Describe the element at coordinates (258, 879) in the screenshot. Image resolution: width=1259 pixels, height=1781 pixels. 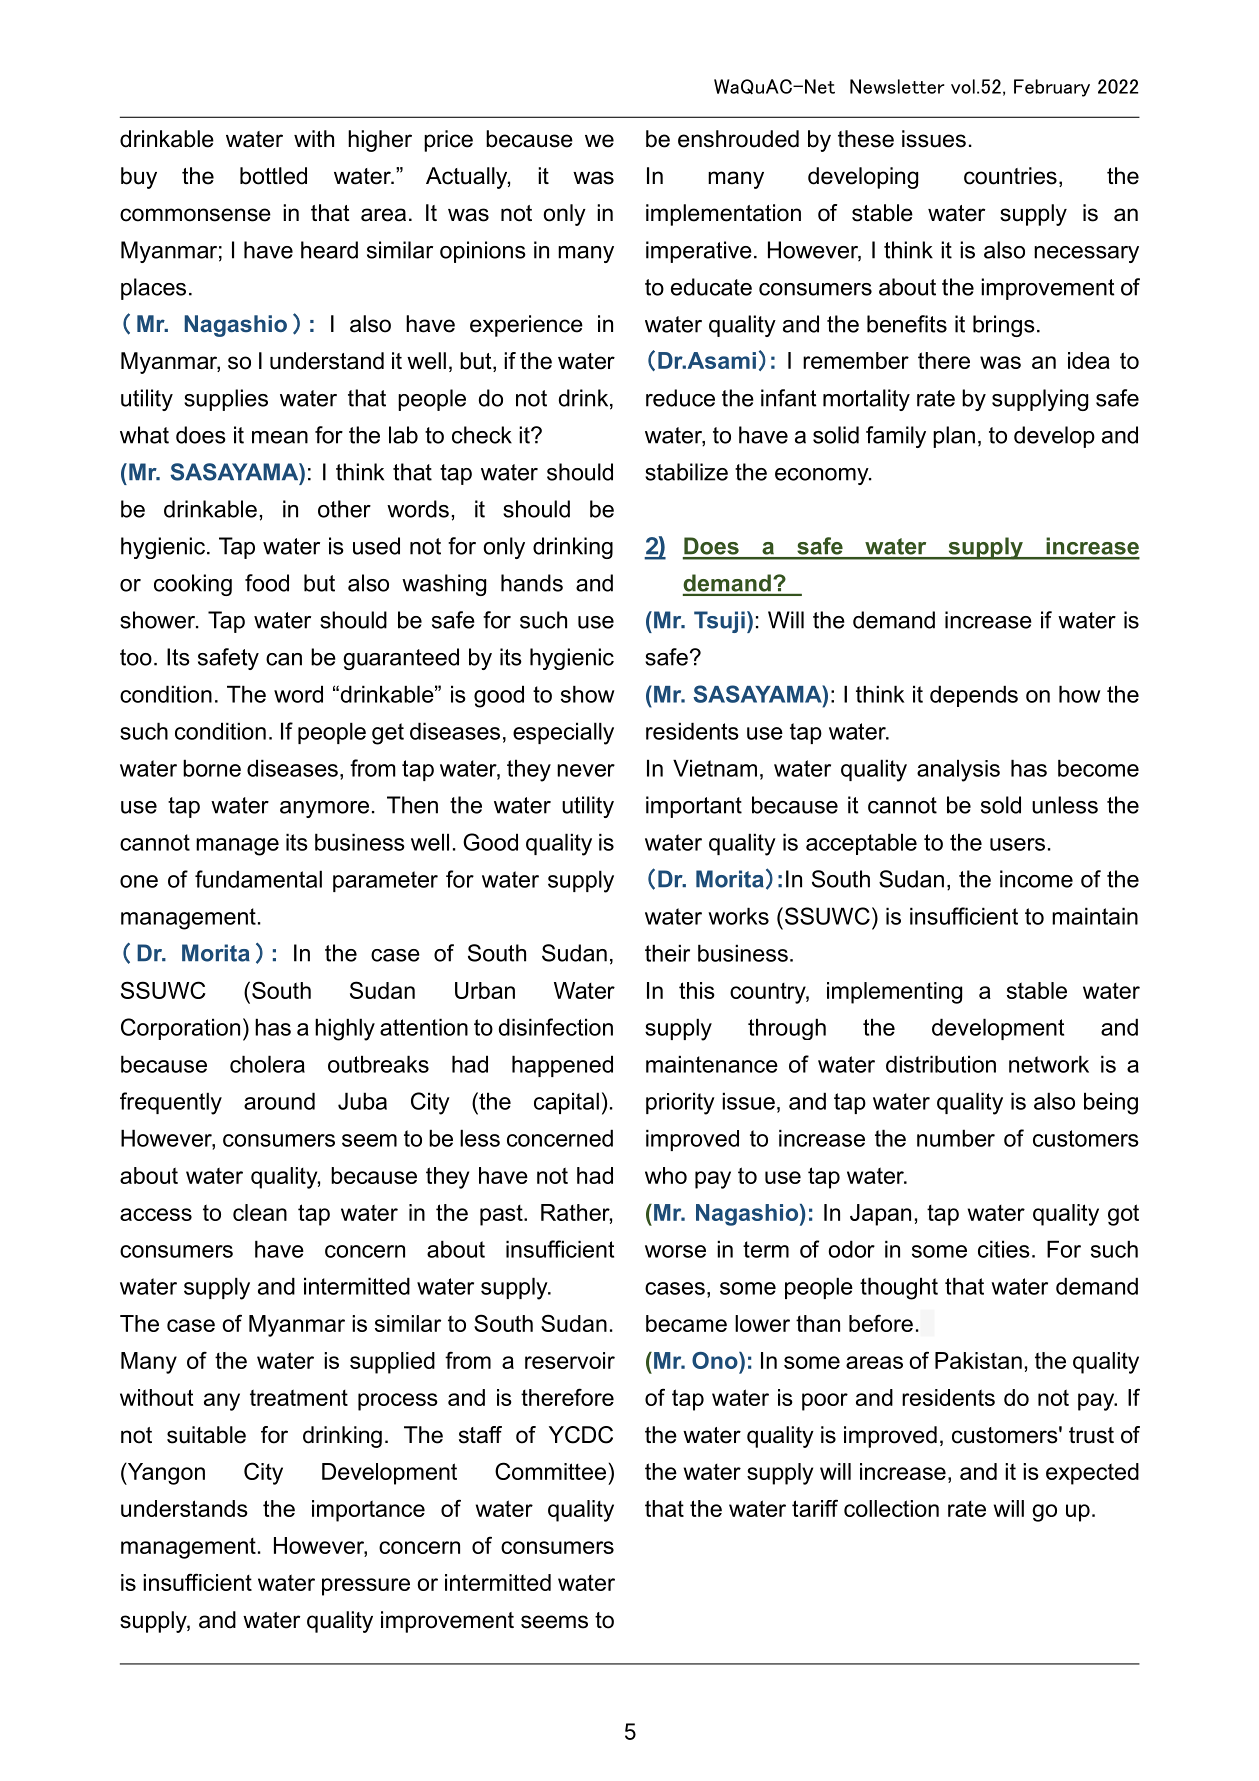
I see `fundamental` at that location.
